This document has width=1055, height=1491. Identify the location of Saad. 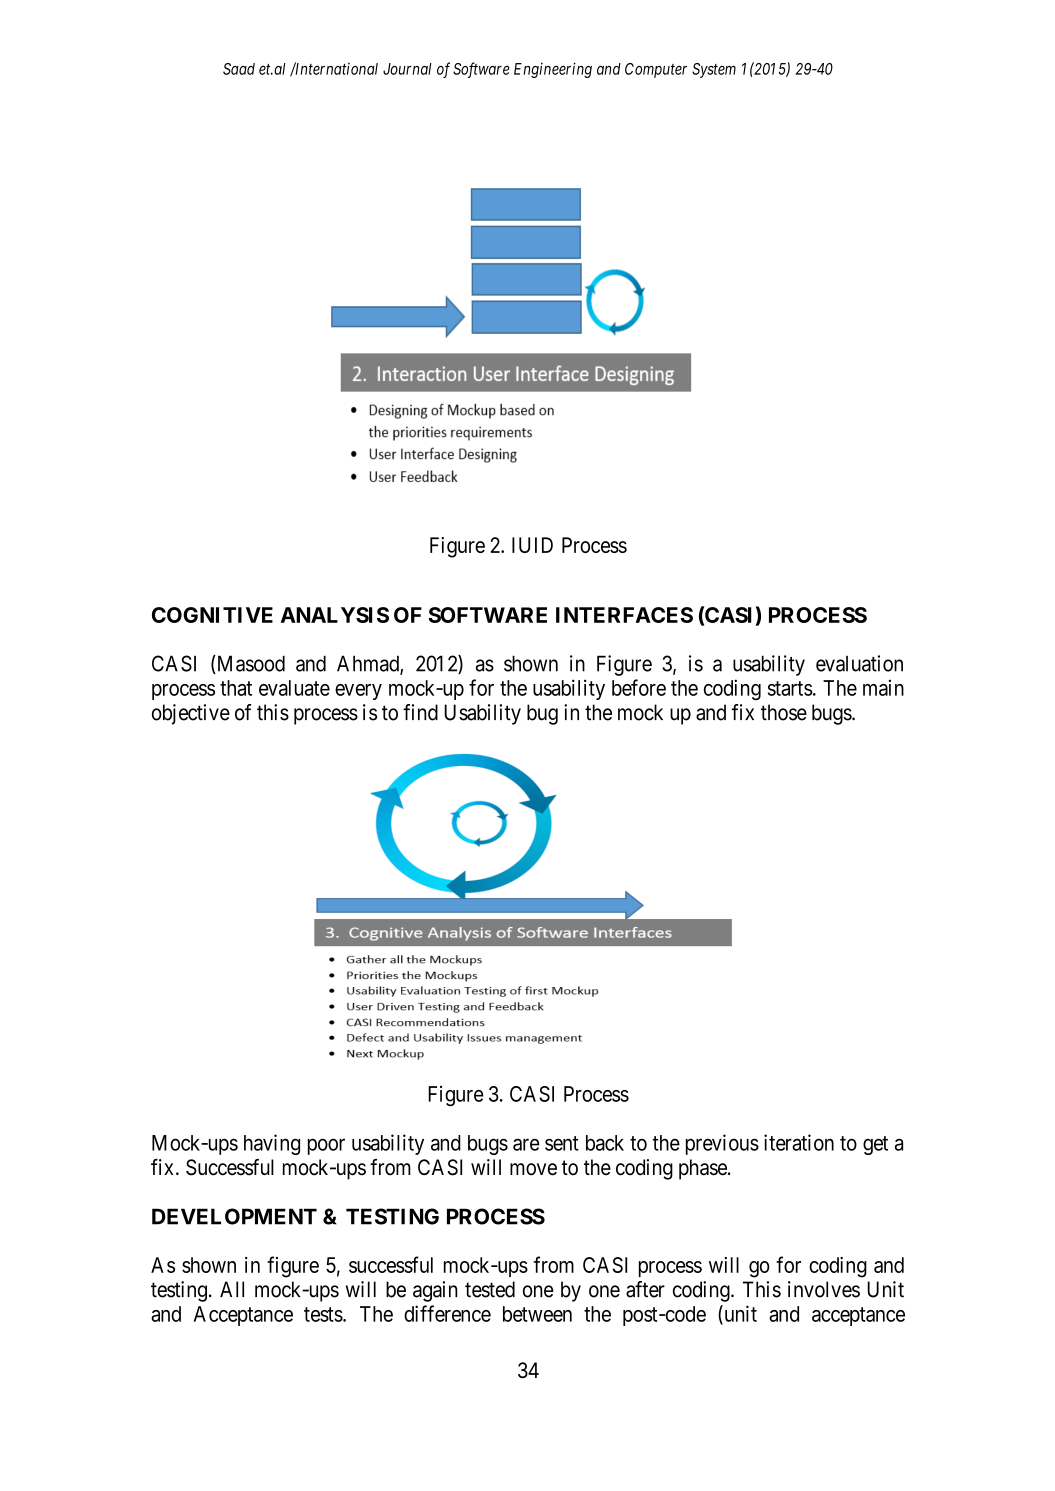
(239, 69).
